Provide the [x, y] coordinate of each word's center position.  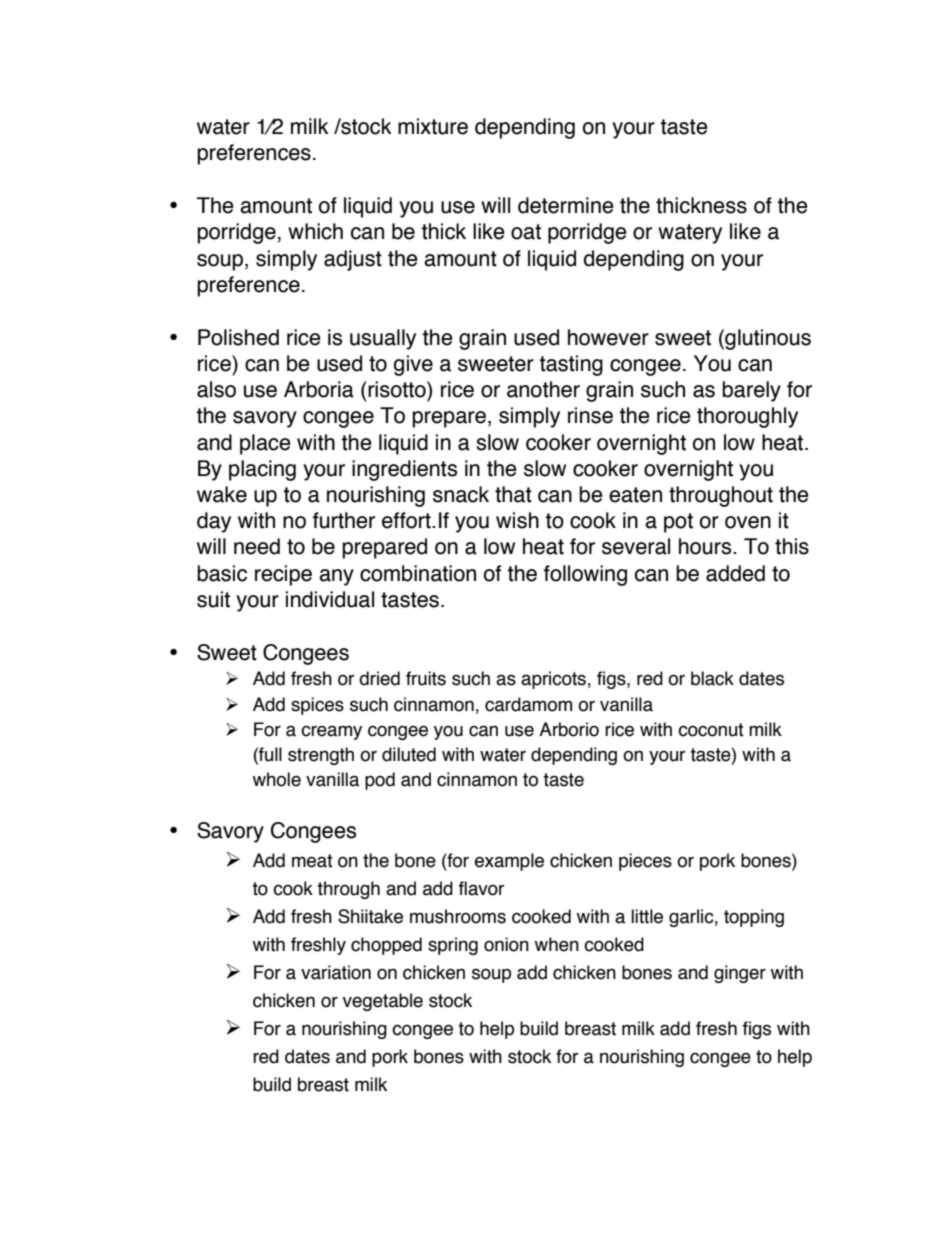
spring [453, 946]
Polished [238, 337]
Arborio [569, 729]
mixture [433, 126]
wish [517, 520]
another [543, 389]
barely [751, 391]
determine [566, 205]
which [315, 231]
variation [336, 972]
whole [277, 779]
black [712, 678]
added [735, 573]
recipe [283, 575]
